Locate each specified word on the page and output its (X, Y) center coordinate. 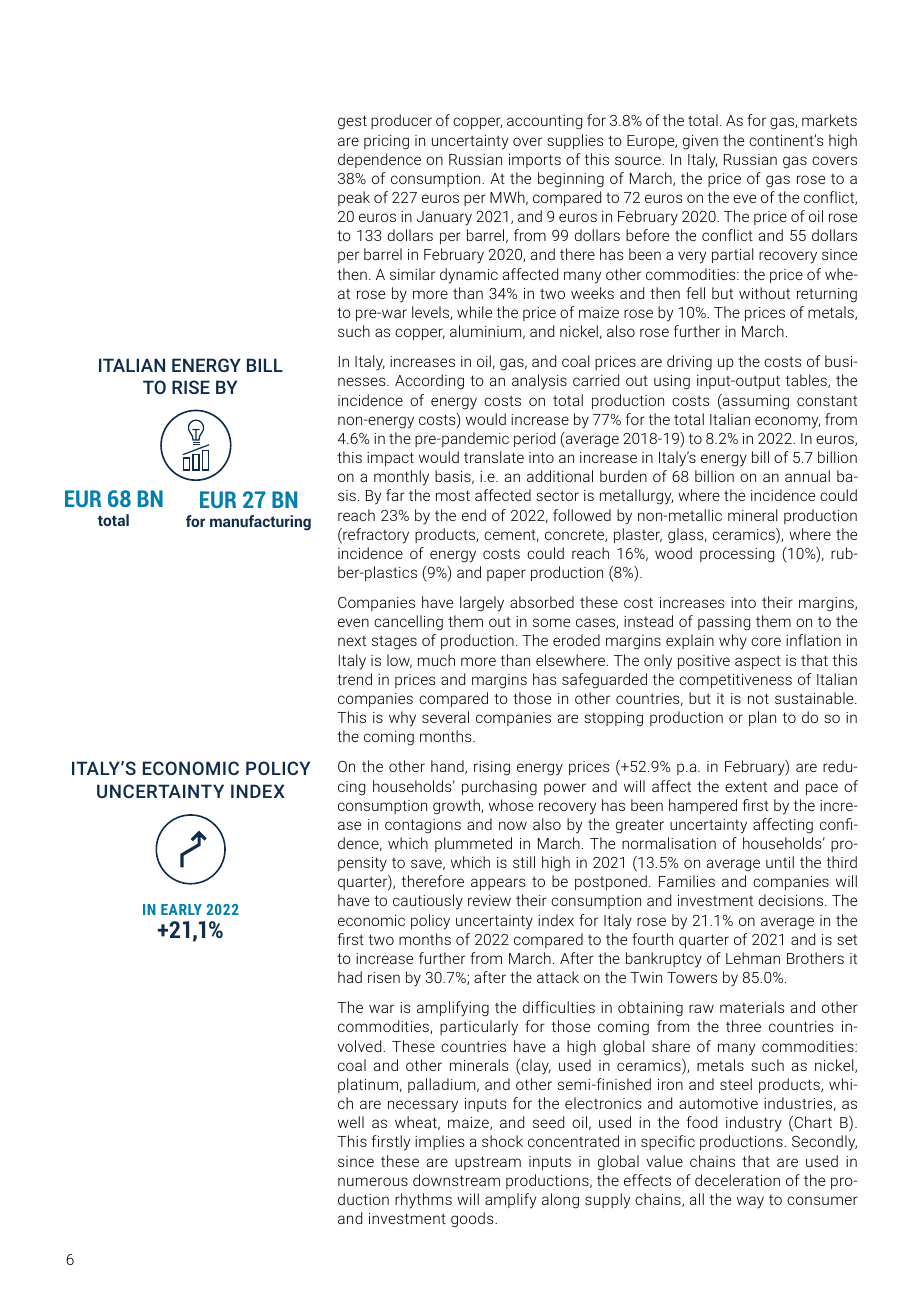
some (551, 622)
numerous (373, 1181)
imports (535, 161)
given (700, 142)
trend (354, 679)
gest (352, 122)
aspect (758, 662)
